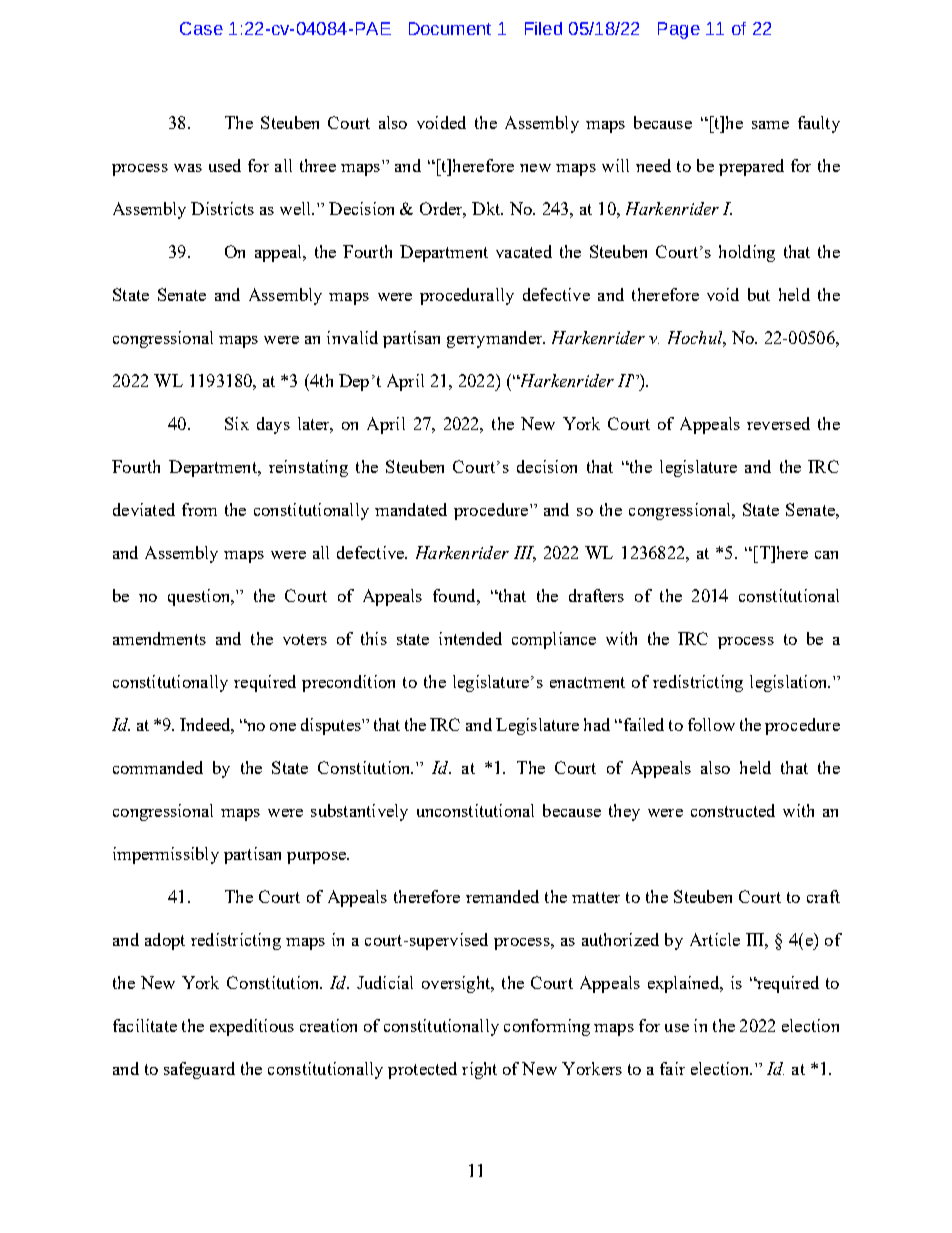 This page has width=952, height=1233. Describe the element at coordinates (450, 28) in the page. I see `Document` at that location.
